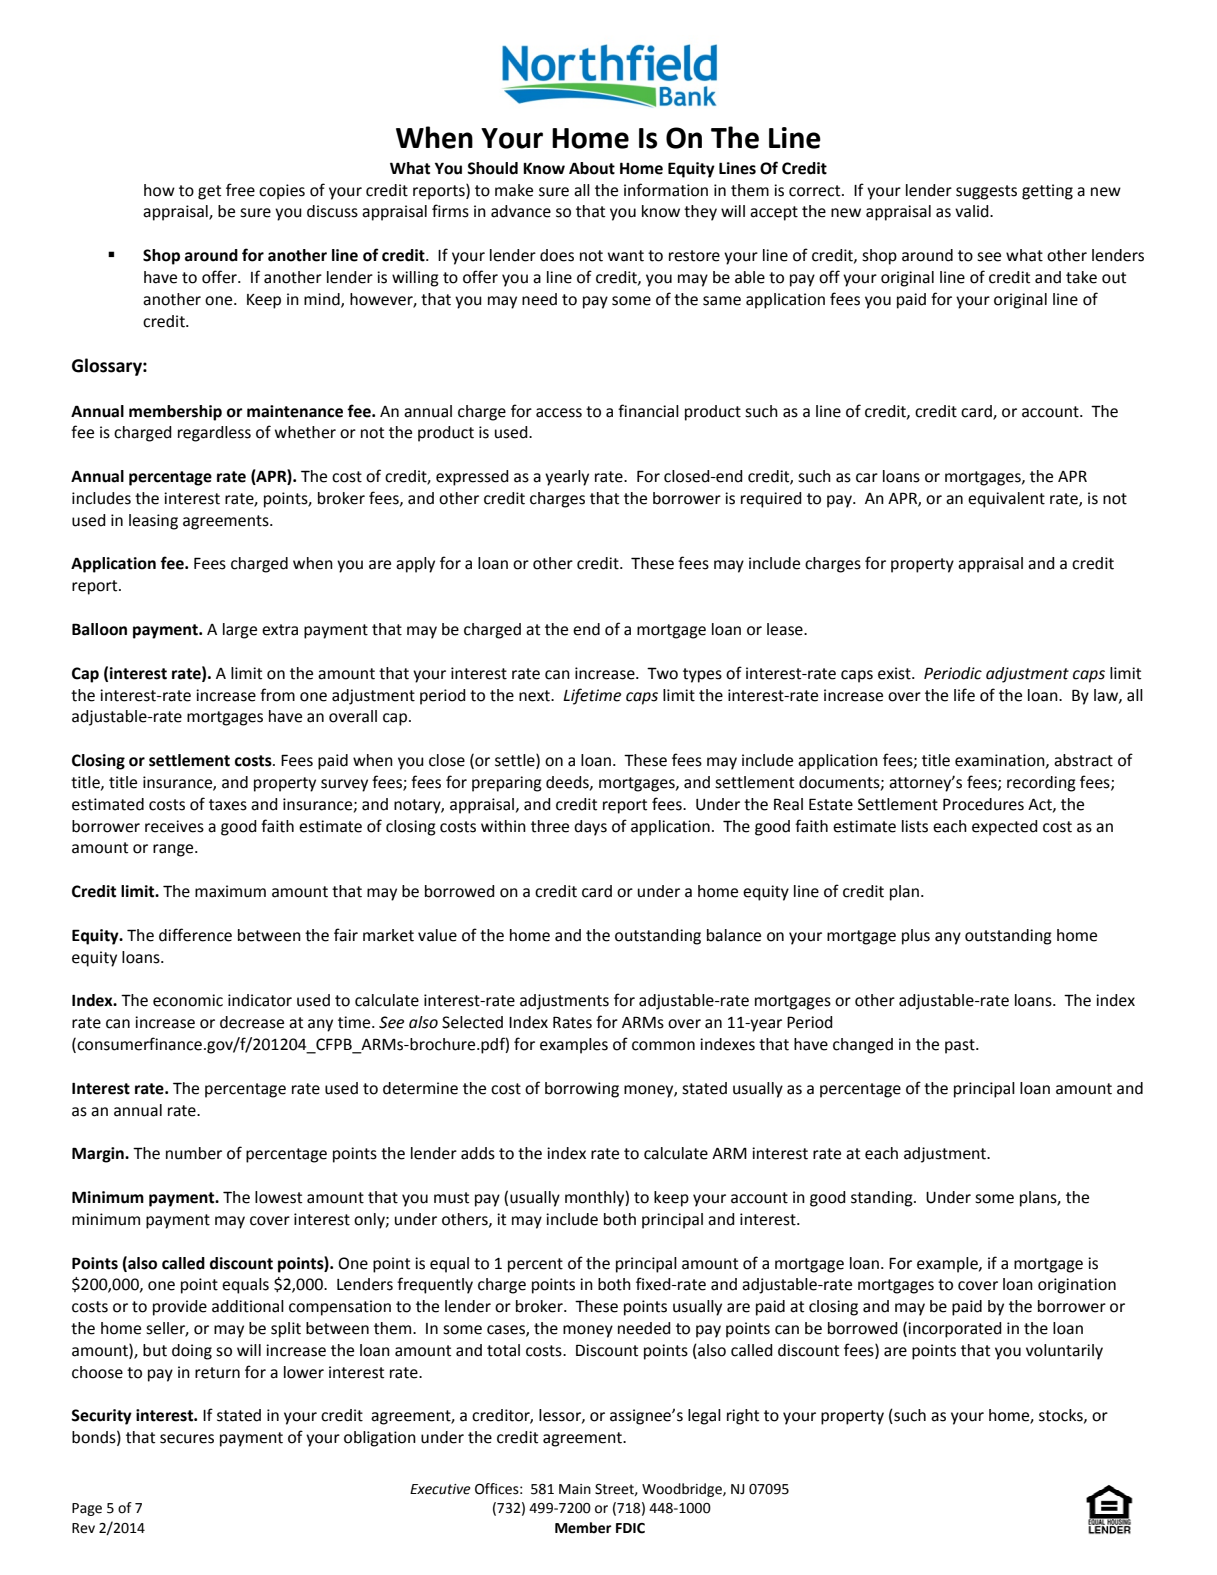 This screenshot has height=1575, width=1217. What do you see at coordinates (973, 211) in the screenshot?
I see `valid` at bounding box center [973, 211].
